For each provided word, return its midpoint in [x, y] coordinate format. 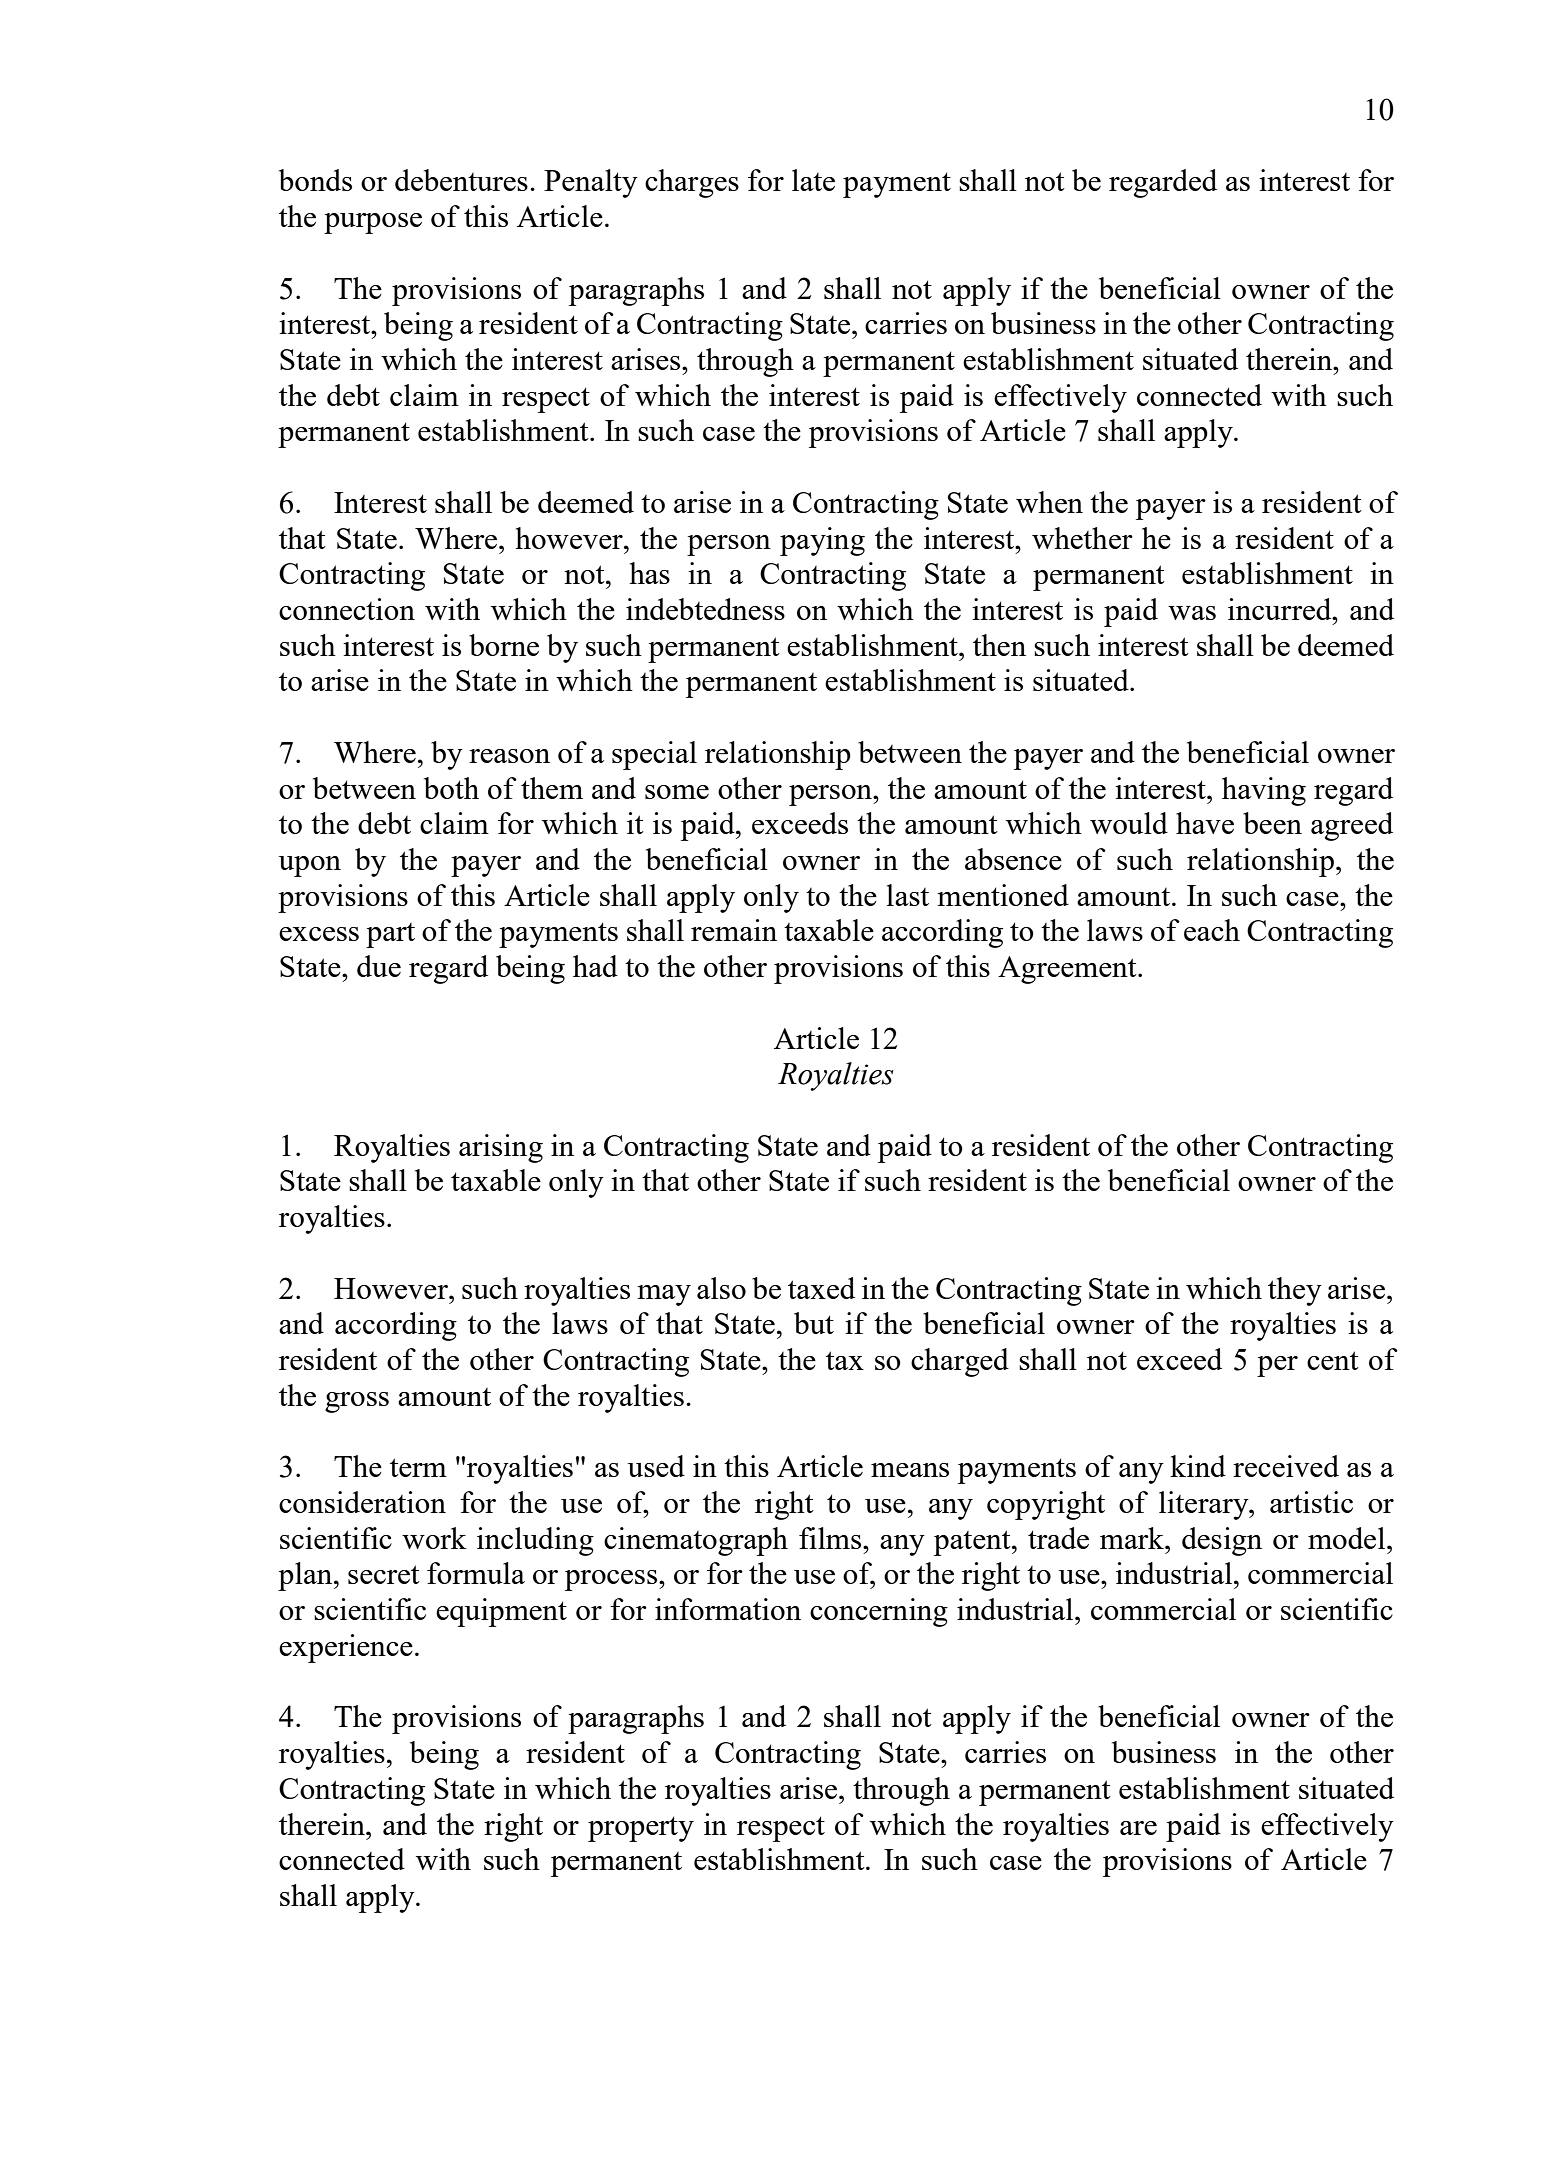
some [677, 792]
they [1295, 1291]
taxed [821, 1288]
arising [501, 1148]
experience [346, 1648]
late [813, 180]
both [451, 788]
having [1264, 791]
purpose [373, 223]
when [1049, 502]
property [641, 1829]
